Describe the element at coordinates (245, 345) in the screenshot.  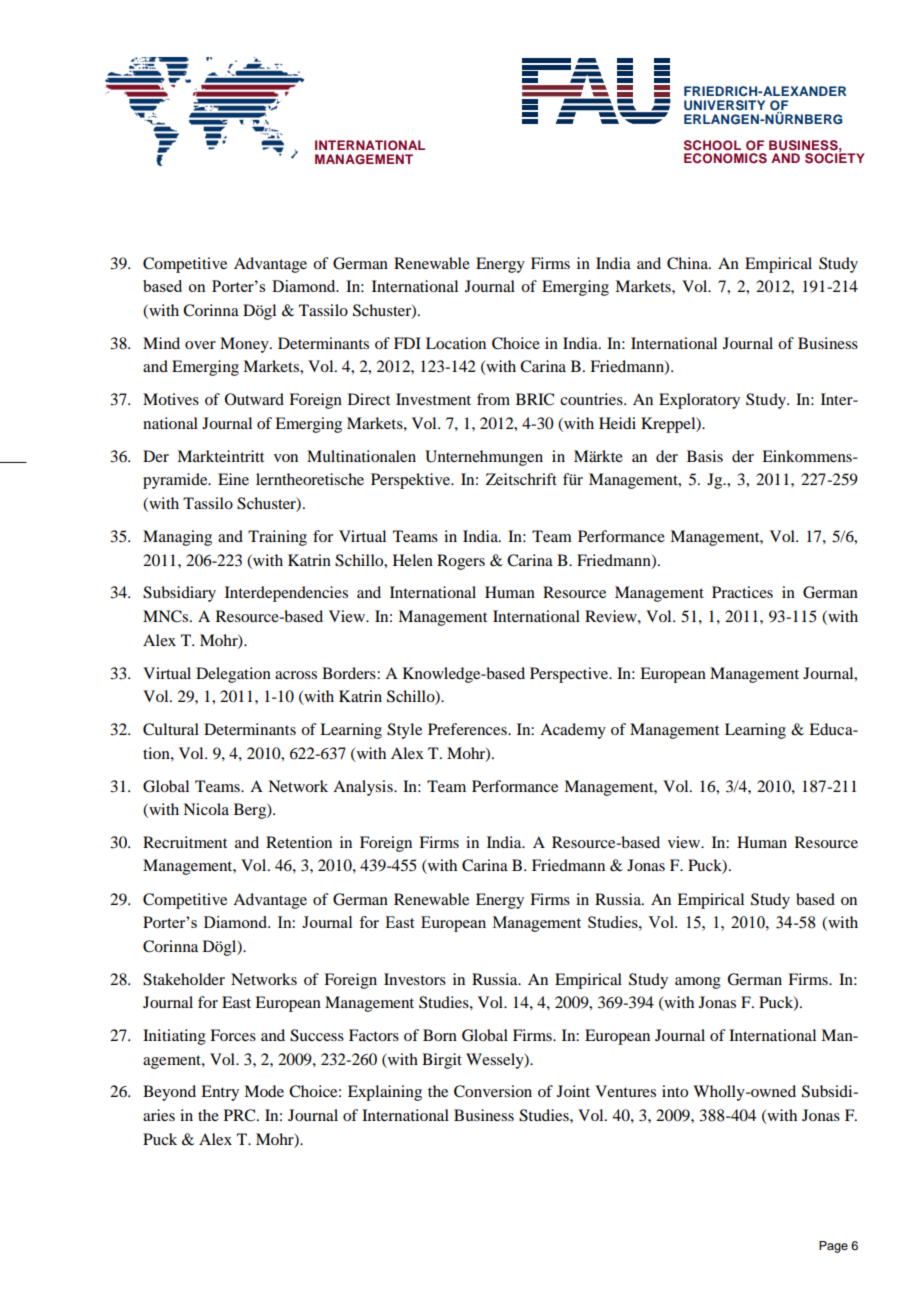
I see `Money` at that location.
